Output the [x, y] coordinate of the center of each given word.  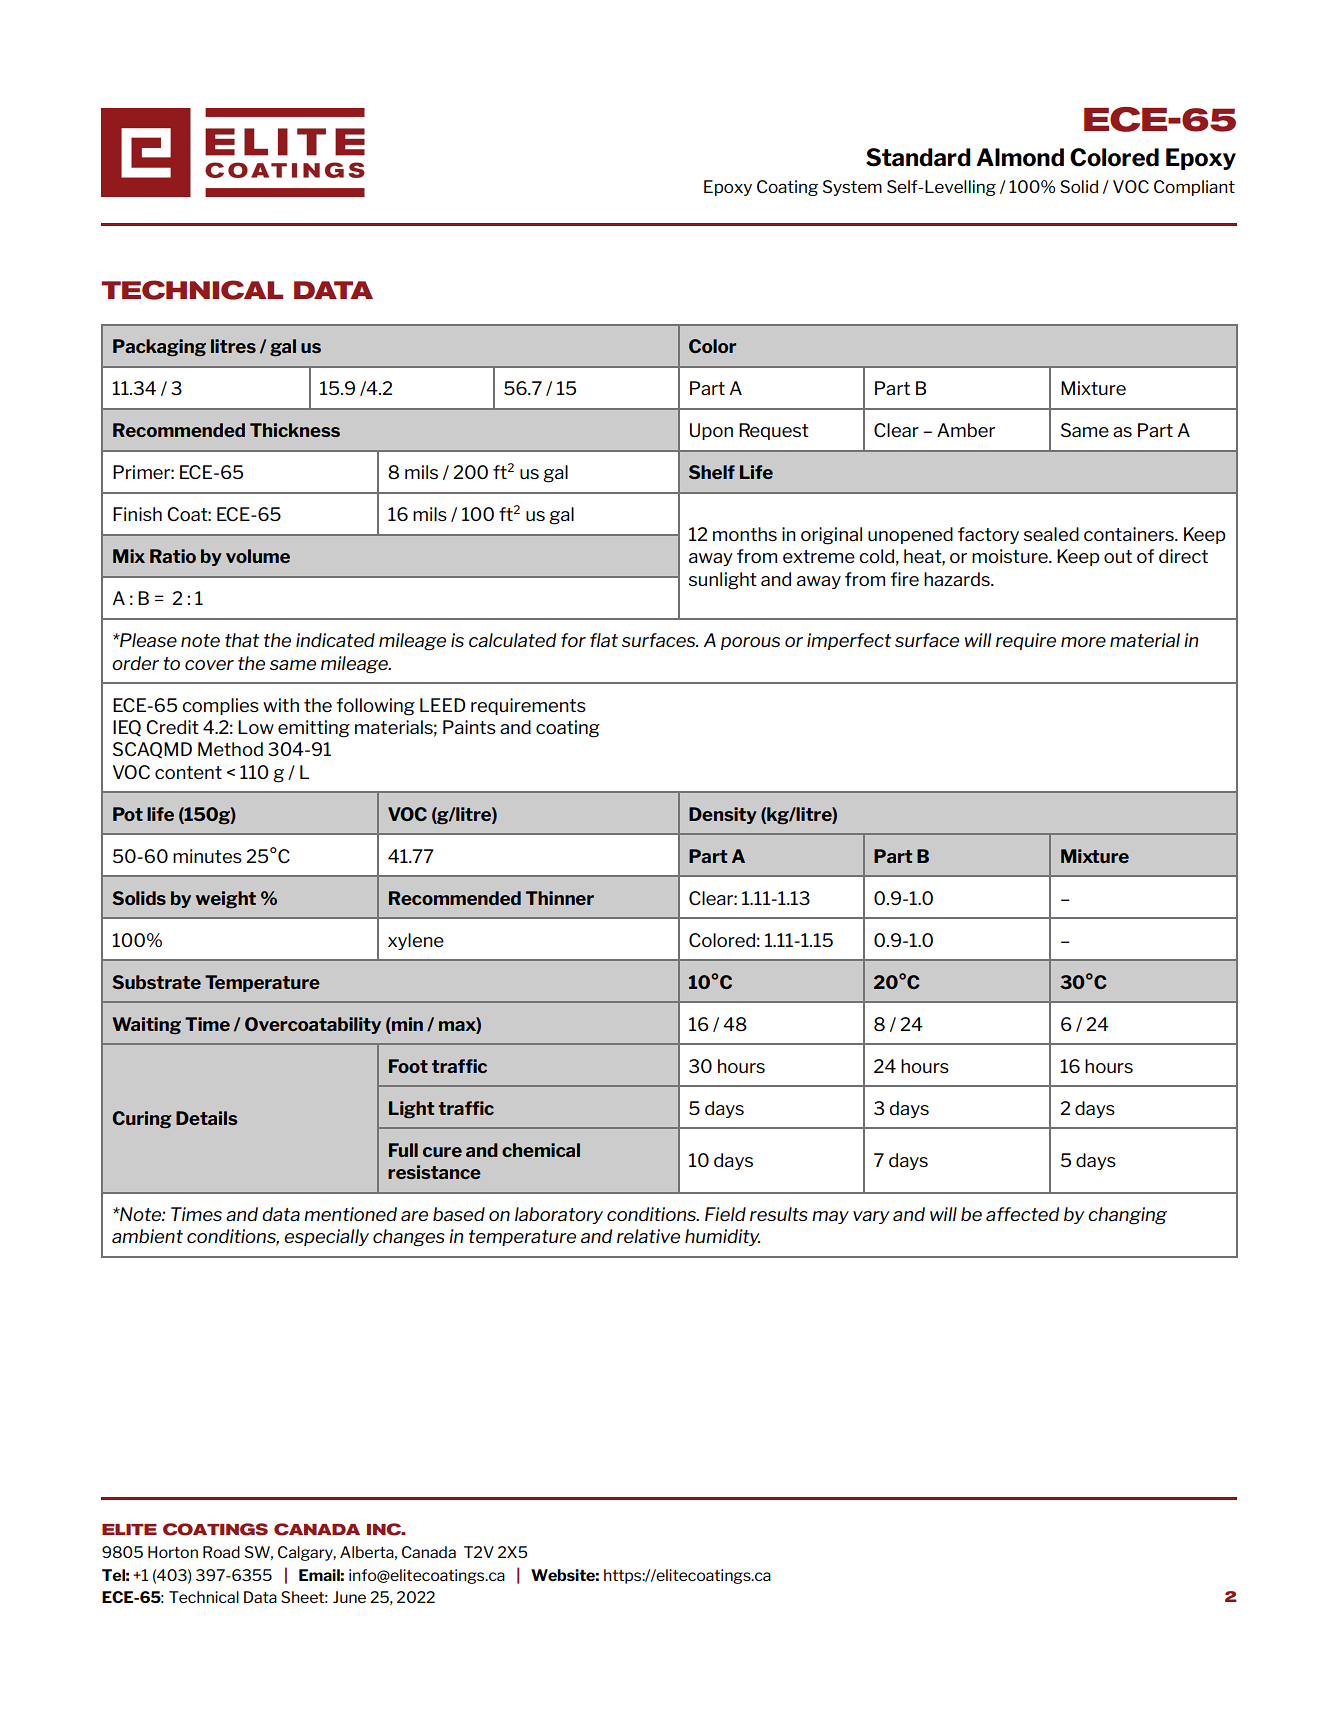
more [1083, 642]
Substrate [156, 982]
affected [1022, 1214]
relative [648, 1236]
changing [1127, 1216]
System [852, 188]
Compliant [1194, 188]
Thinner [560, 898]
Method [230, 749]
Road [221, 1552]
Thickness [295, 430]
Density [723, 815]
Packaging [159, 348]
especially [326, 1237]
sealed [1051, 534]
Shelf [712, 472]
